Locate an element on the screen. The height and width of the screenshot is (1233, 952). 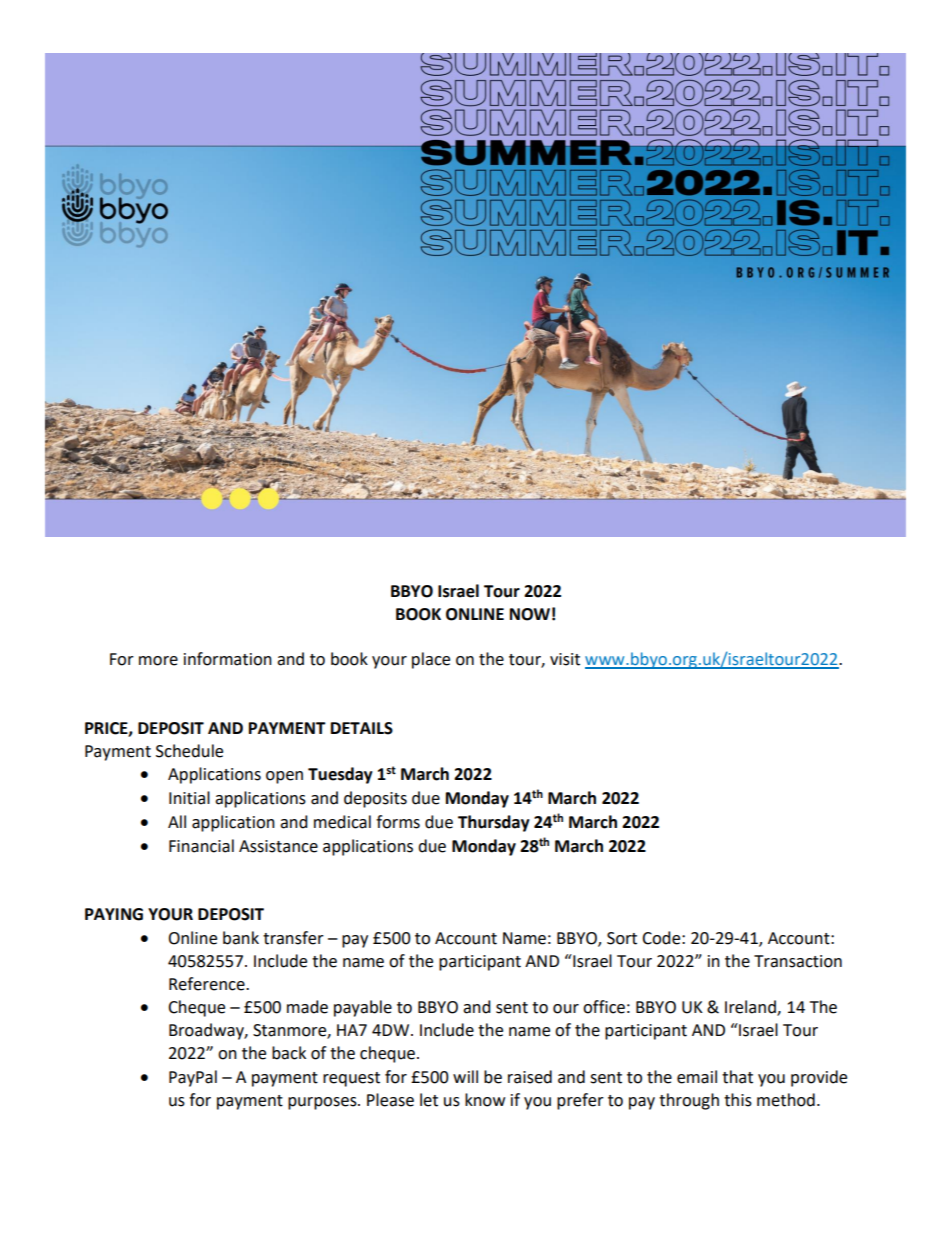
Schedule is located at coordinates (189, 751).
